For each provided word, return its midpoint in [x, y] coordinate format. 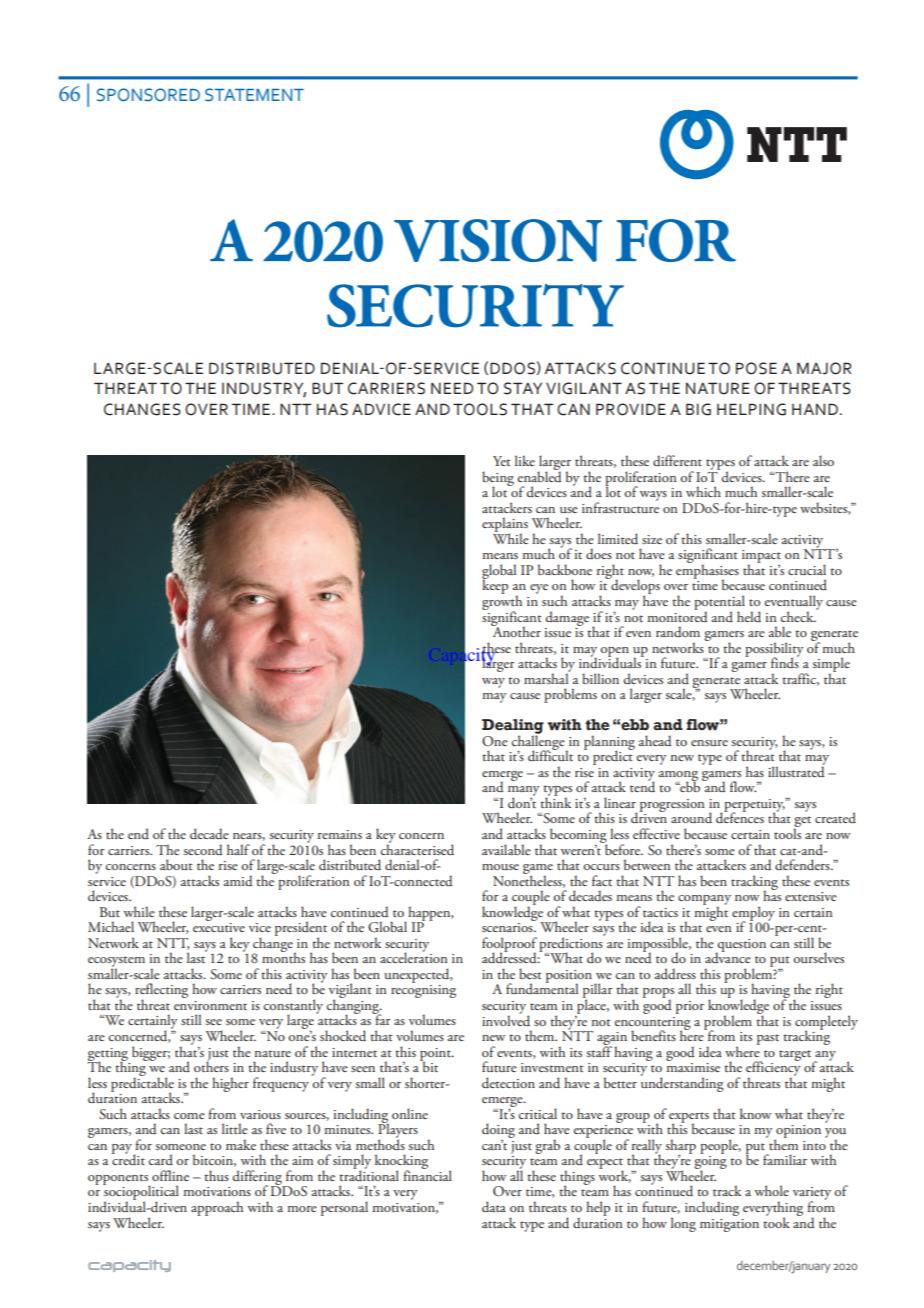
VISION [498, 240]
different [677, 460]
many [524, 792]
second [203, 849]
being [498, 479]
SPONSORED [148, 95]
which [703, 491]
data [494, 1206]
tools [787, 832]
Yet [502, 461]
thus [216, 1175]
